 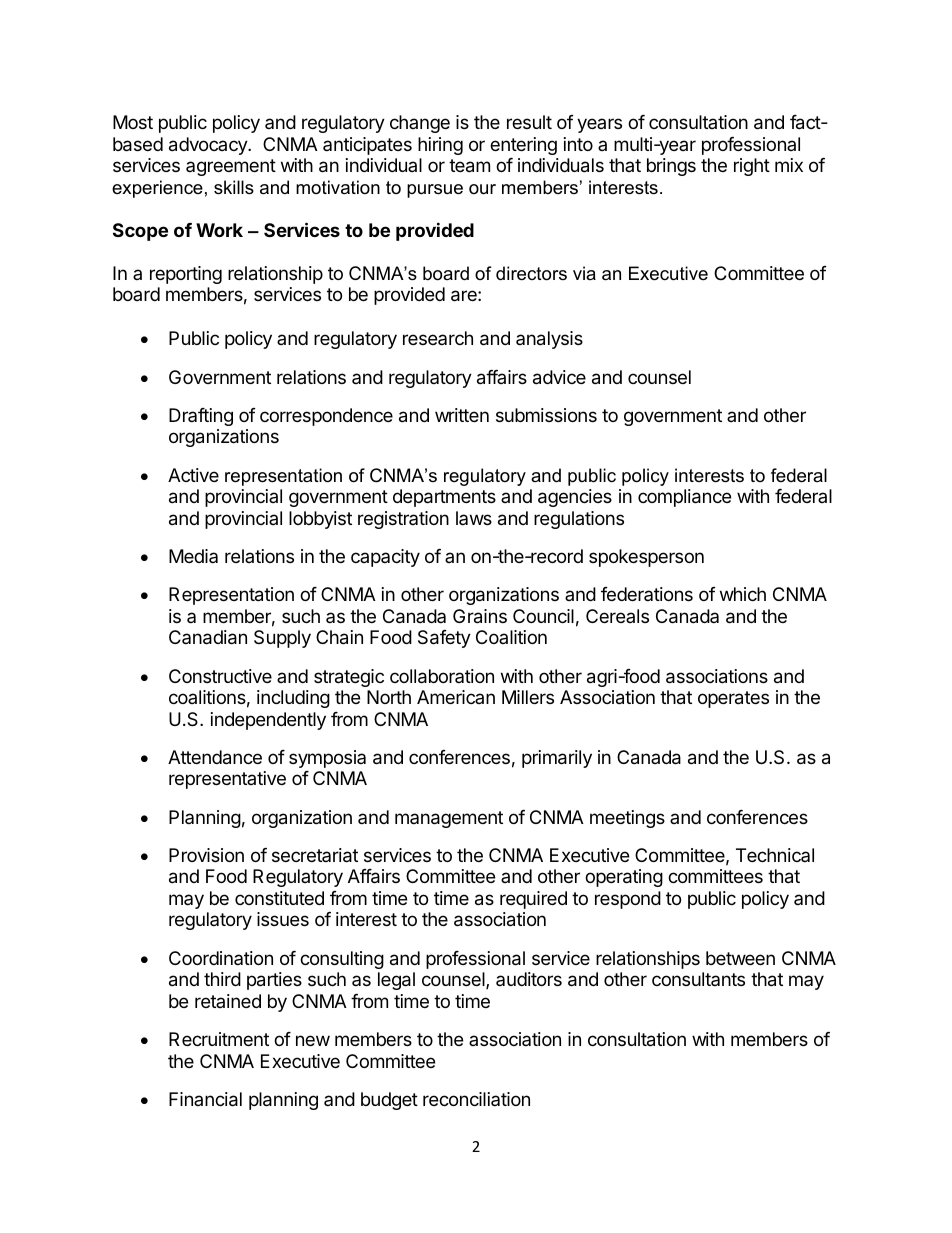 I want to click on brings, so click(x=671, y=167).
